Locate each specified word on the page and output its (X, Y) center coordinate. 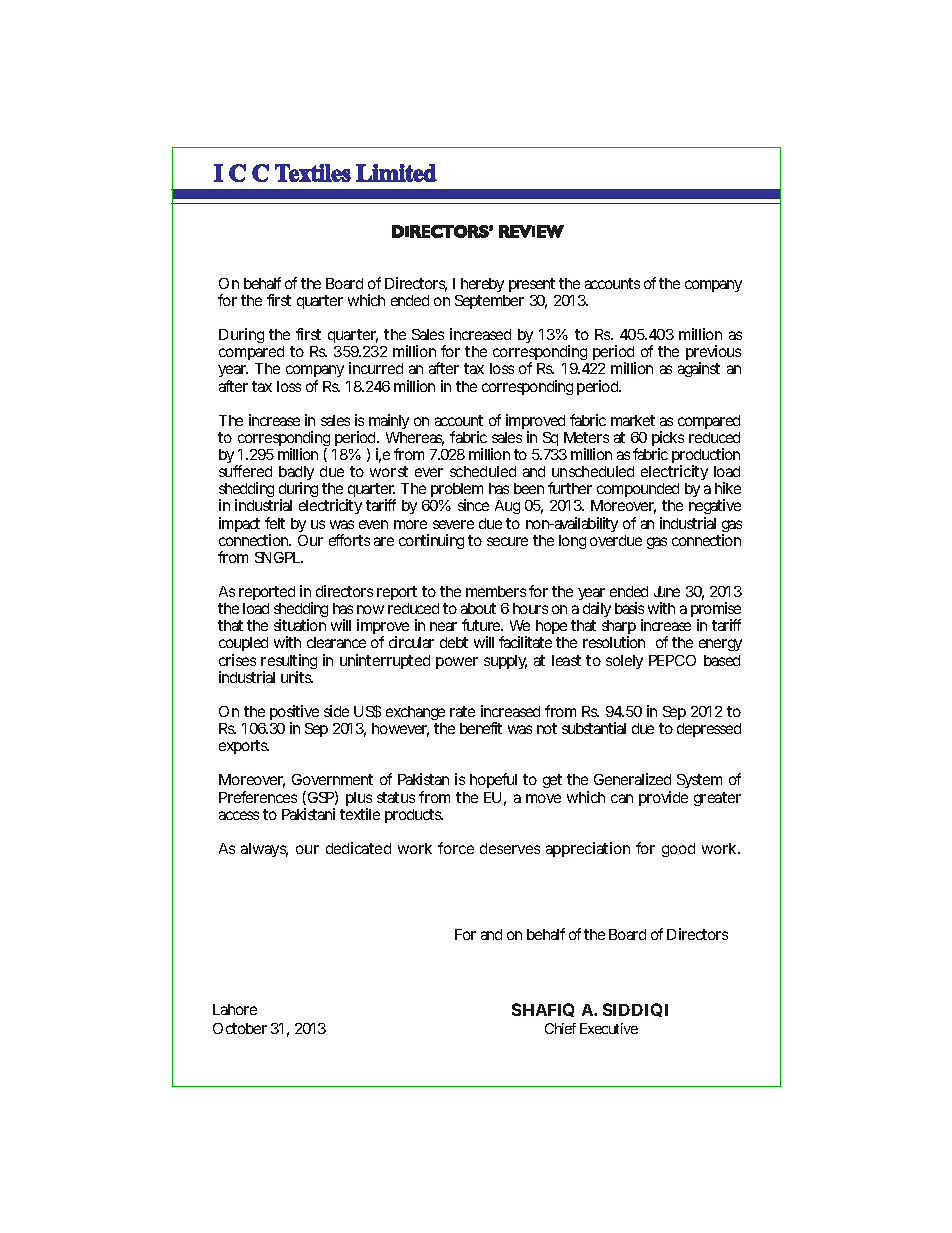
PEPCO (672, 660)
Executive (609, 1028)
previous (713, 354)
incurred (376, 368)
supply (505, 662)
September (489, 302)
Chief (560, 1028)
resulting (289, 663)
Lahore (235, 1009)
